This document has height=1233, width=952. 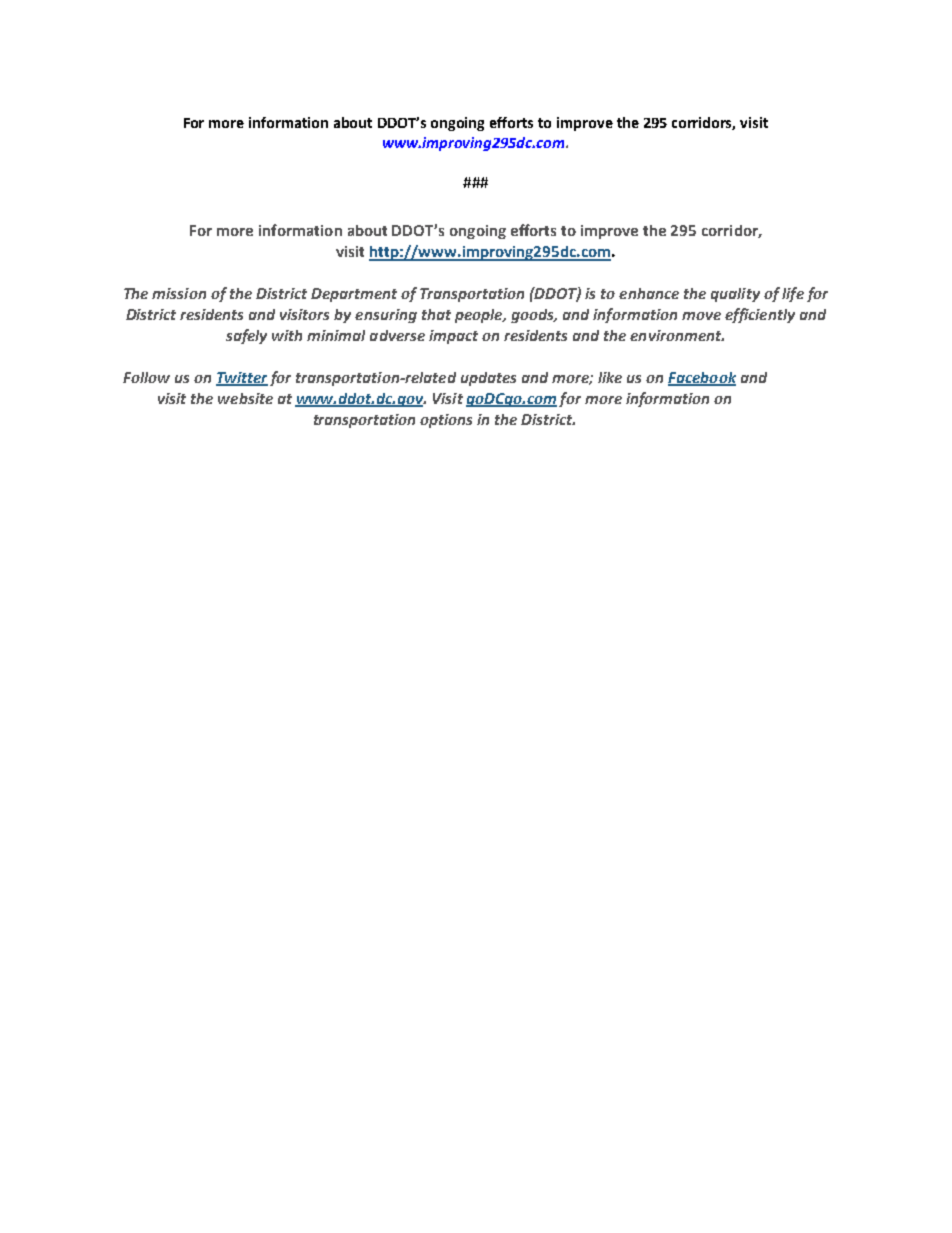 What do you see at coordinates (701, 316) in the document?
I see `move` at bounding box center [701, 316].
